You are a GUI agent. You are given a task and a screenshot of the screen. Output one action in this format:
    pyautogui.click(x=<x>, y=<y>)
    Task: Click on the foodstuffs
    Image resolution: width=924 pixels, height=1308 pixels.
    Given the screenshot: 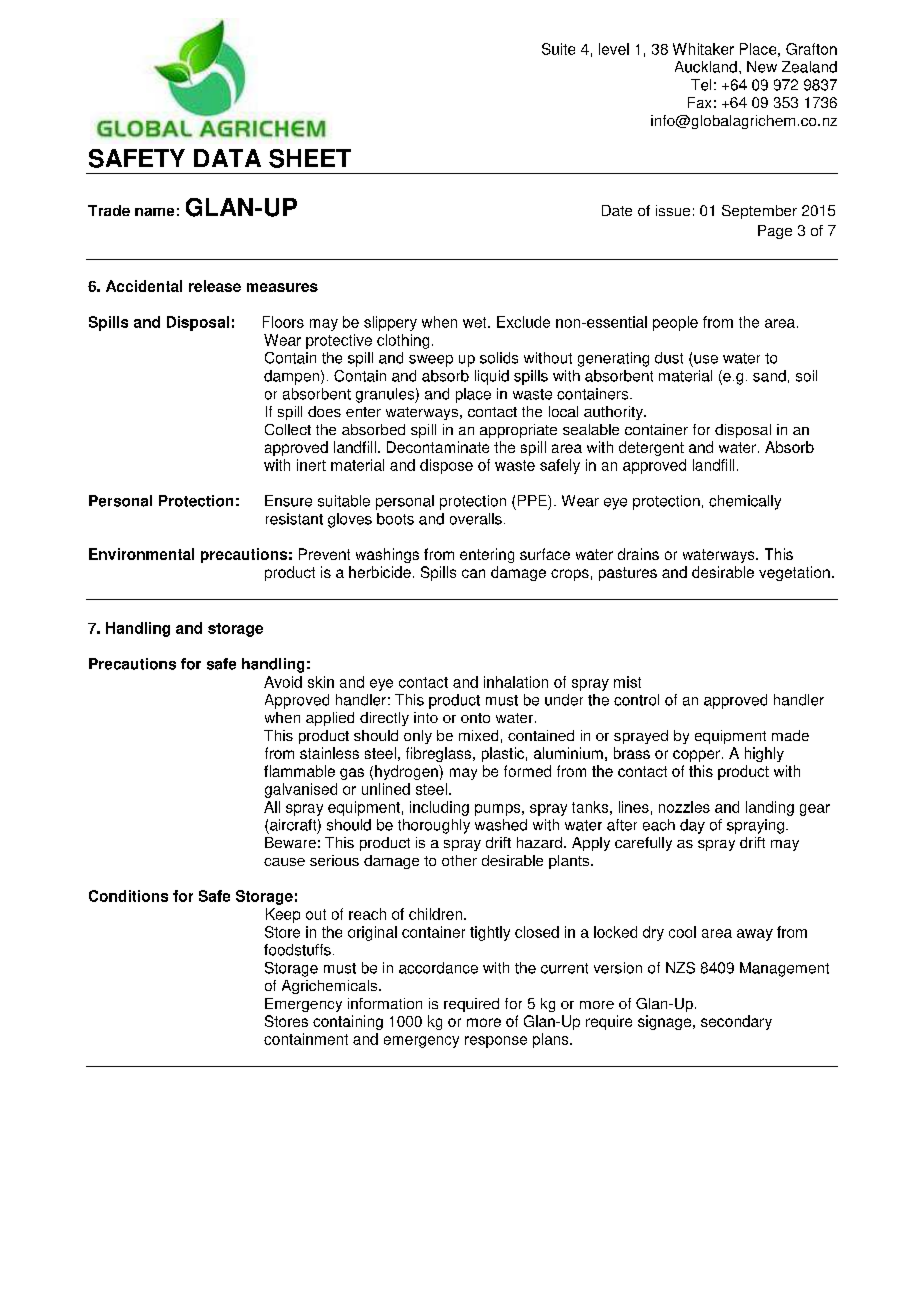 What is the action you would take?
    pyautogui.click(x=297, y=950)
